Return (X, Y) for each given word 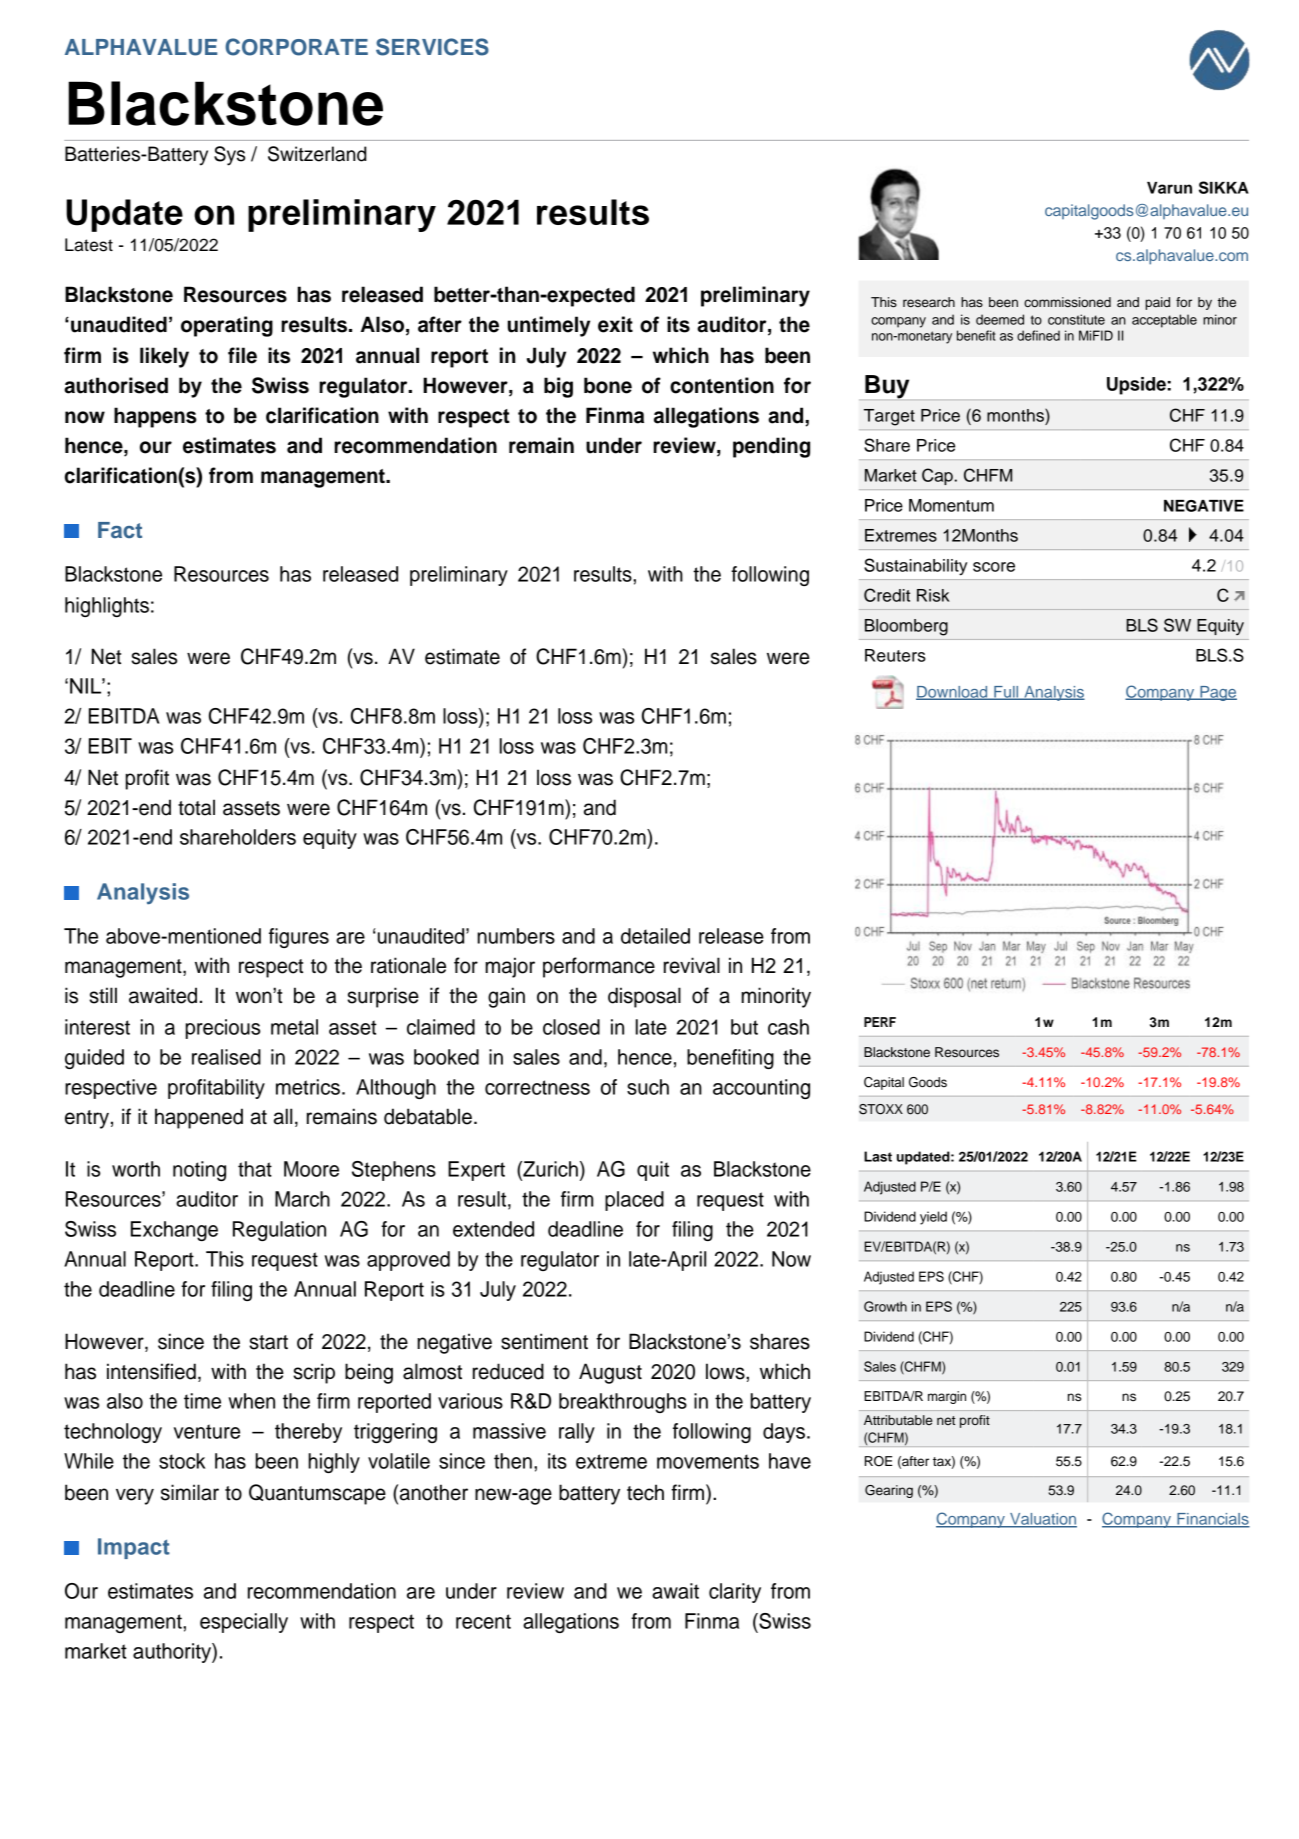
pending (771, 447)
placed (634, 1201)
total (196, 807)
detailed (655, 936)
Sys (229, 156)
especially (244, 1623)
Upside (1136, 386)
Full (1006, 693)
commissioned (1067, 302)
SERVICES (432, 47)
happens (155, 417)
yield (933, 1218)
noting (199, 1171)
